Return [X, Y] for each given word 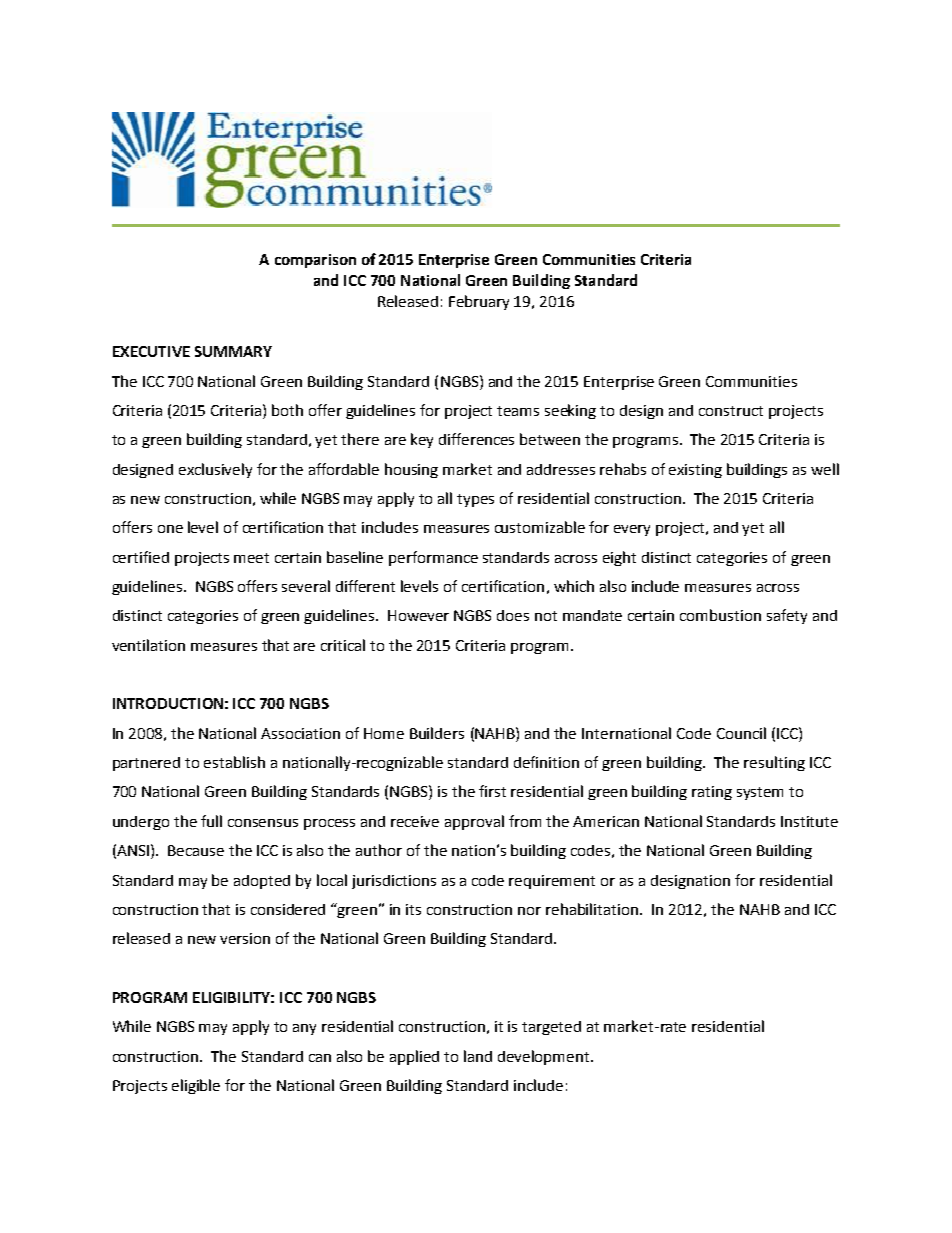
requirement [552, 882]
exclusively [215, 470]
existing [695, 471]
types [475, 500]
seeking [570, 411]
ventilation [148, 645]
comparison [315, 261]
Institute [809, 821]
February [479, 302]
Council [741, 733]
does [513, 615]
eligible [196, 1086]
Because [196, 850]
